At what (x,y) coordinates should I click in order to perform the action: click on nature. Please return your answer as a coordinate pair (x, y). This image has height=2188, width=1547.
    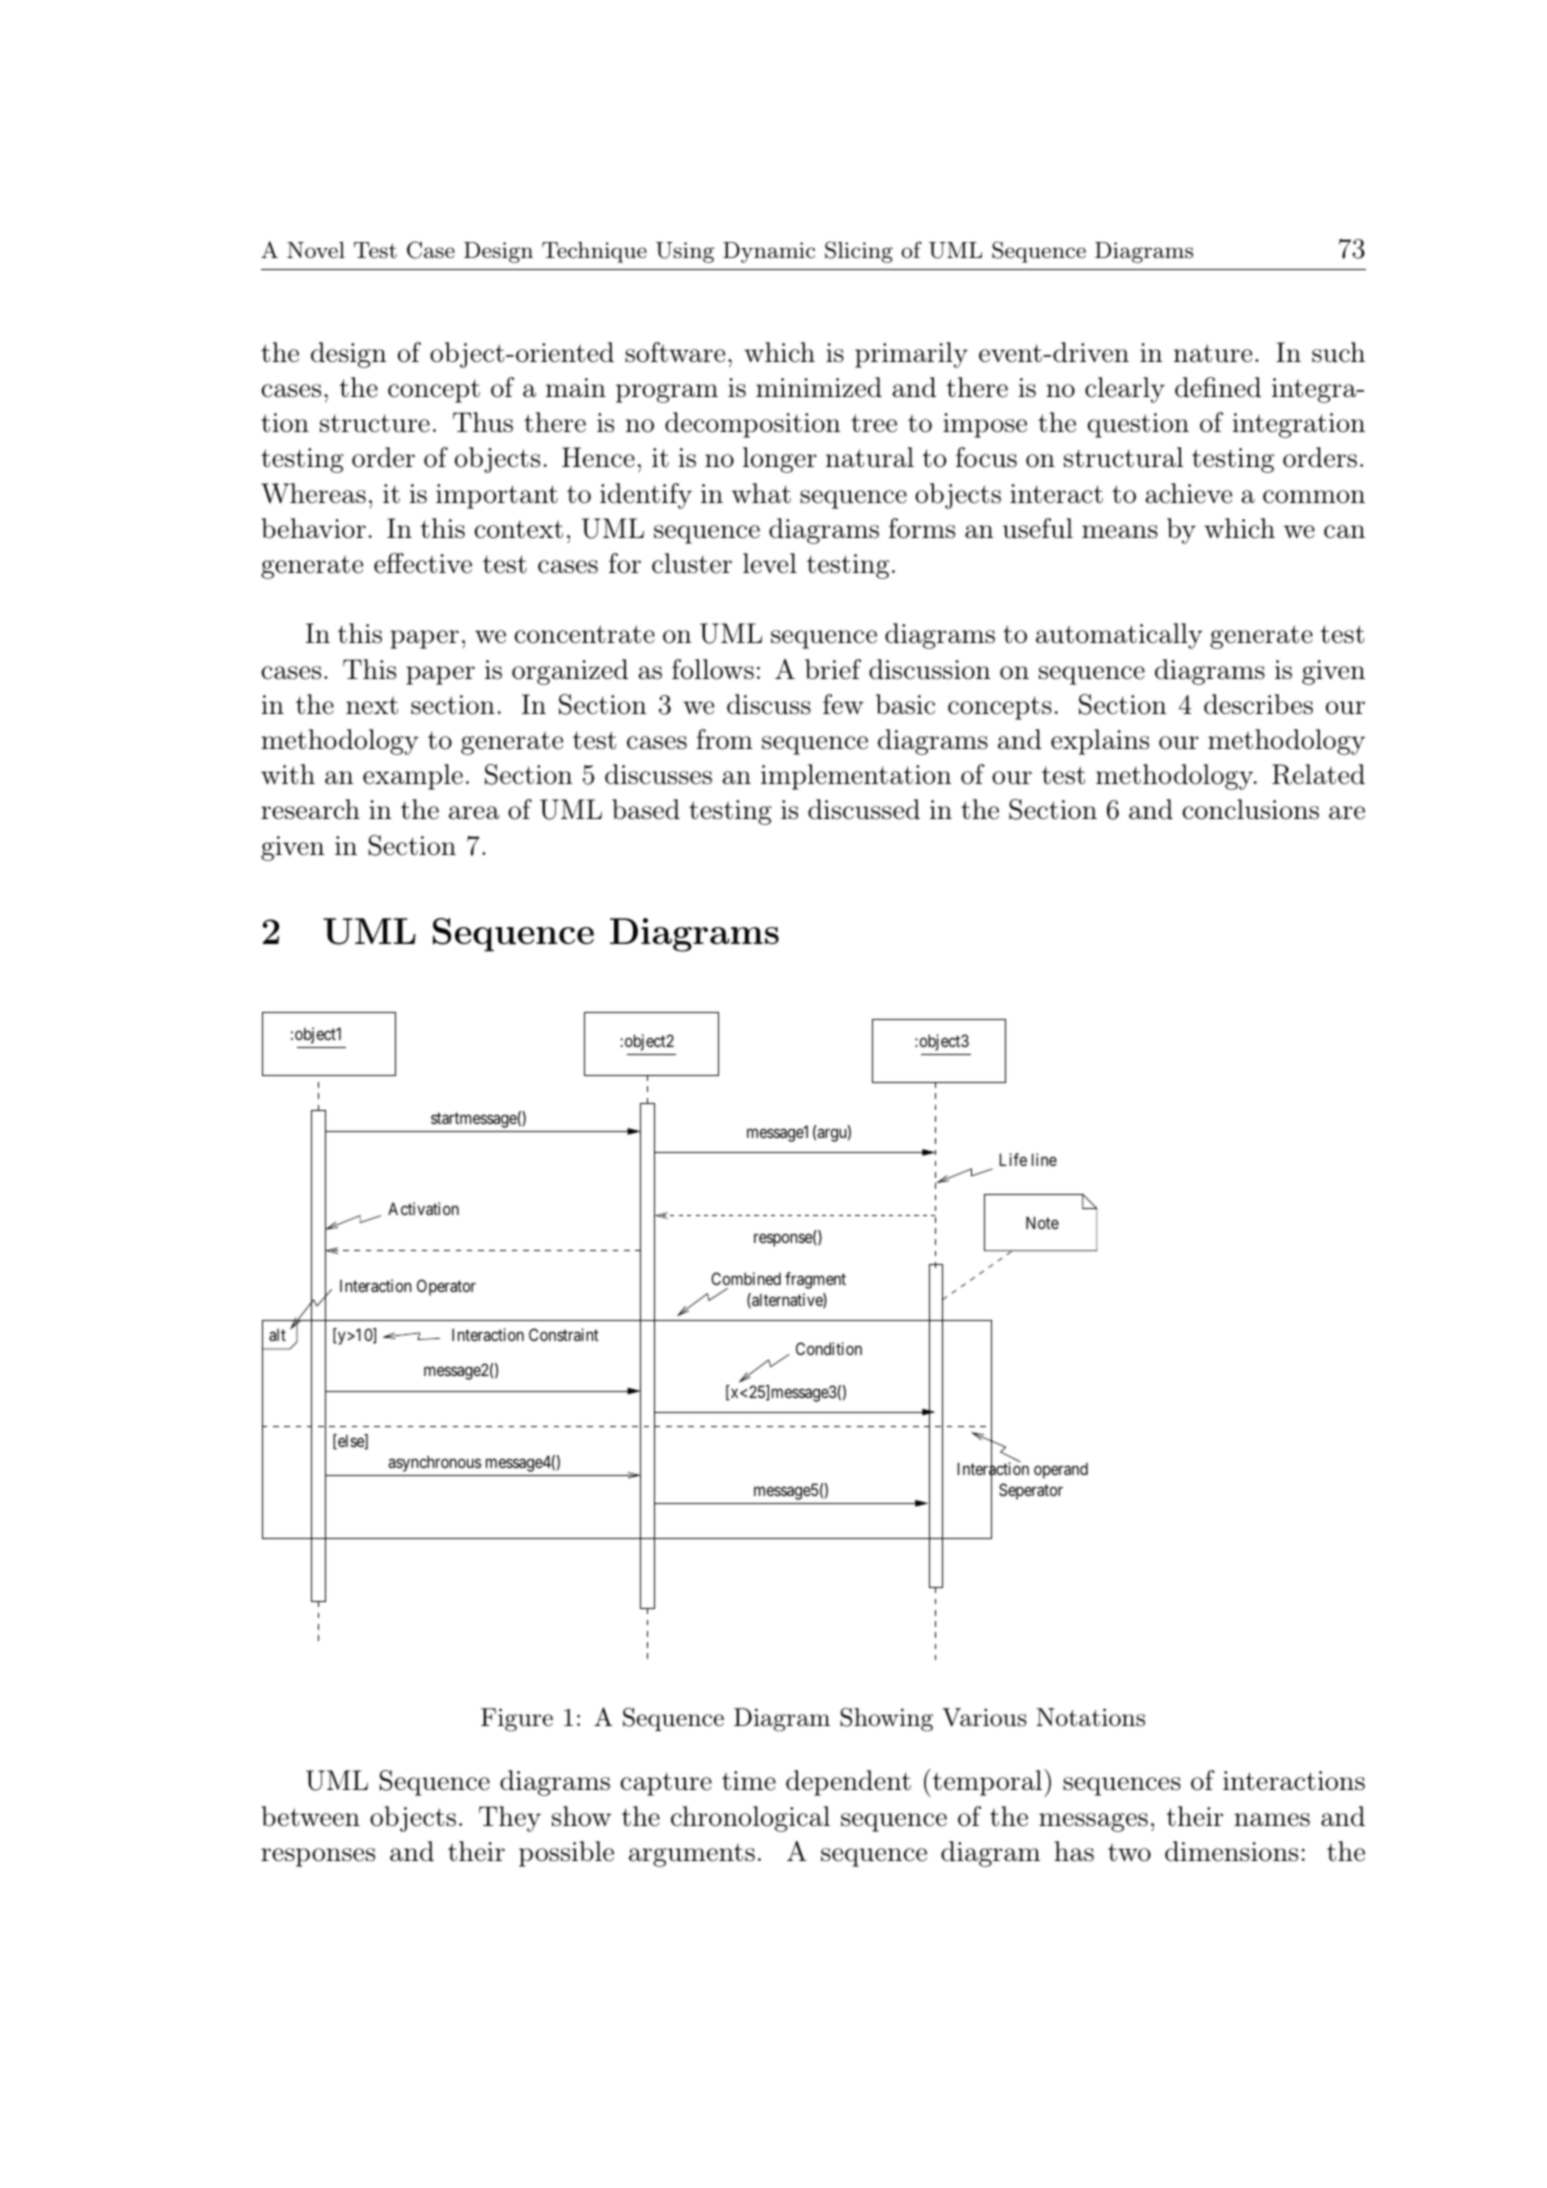
    Looking at the image, I should click on (1213, 353).
